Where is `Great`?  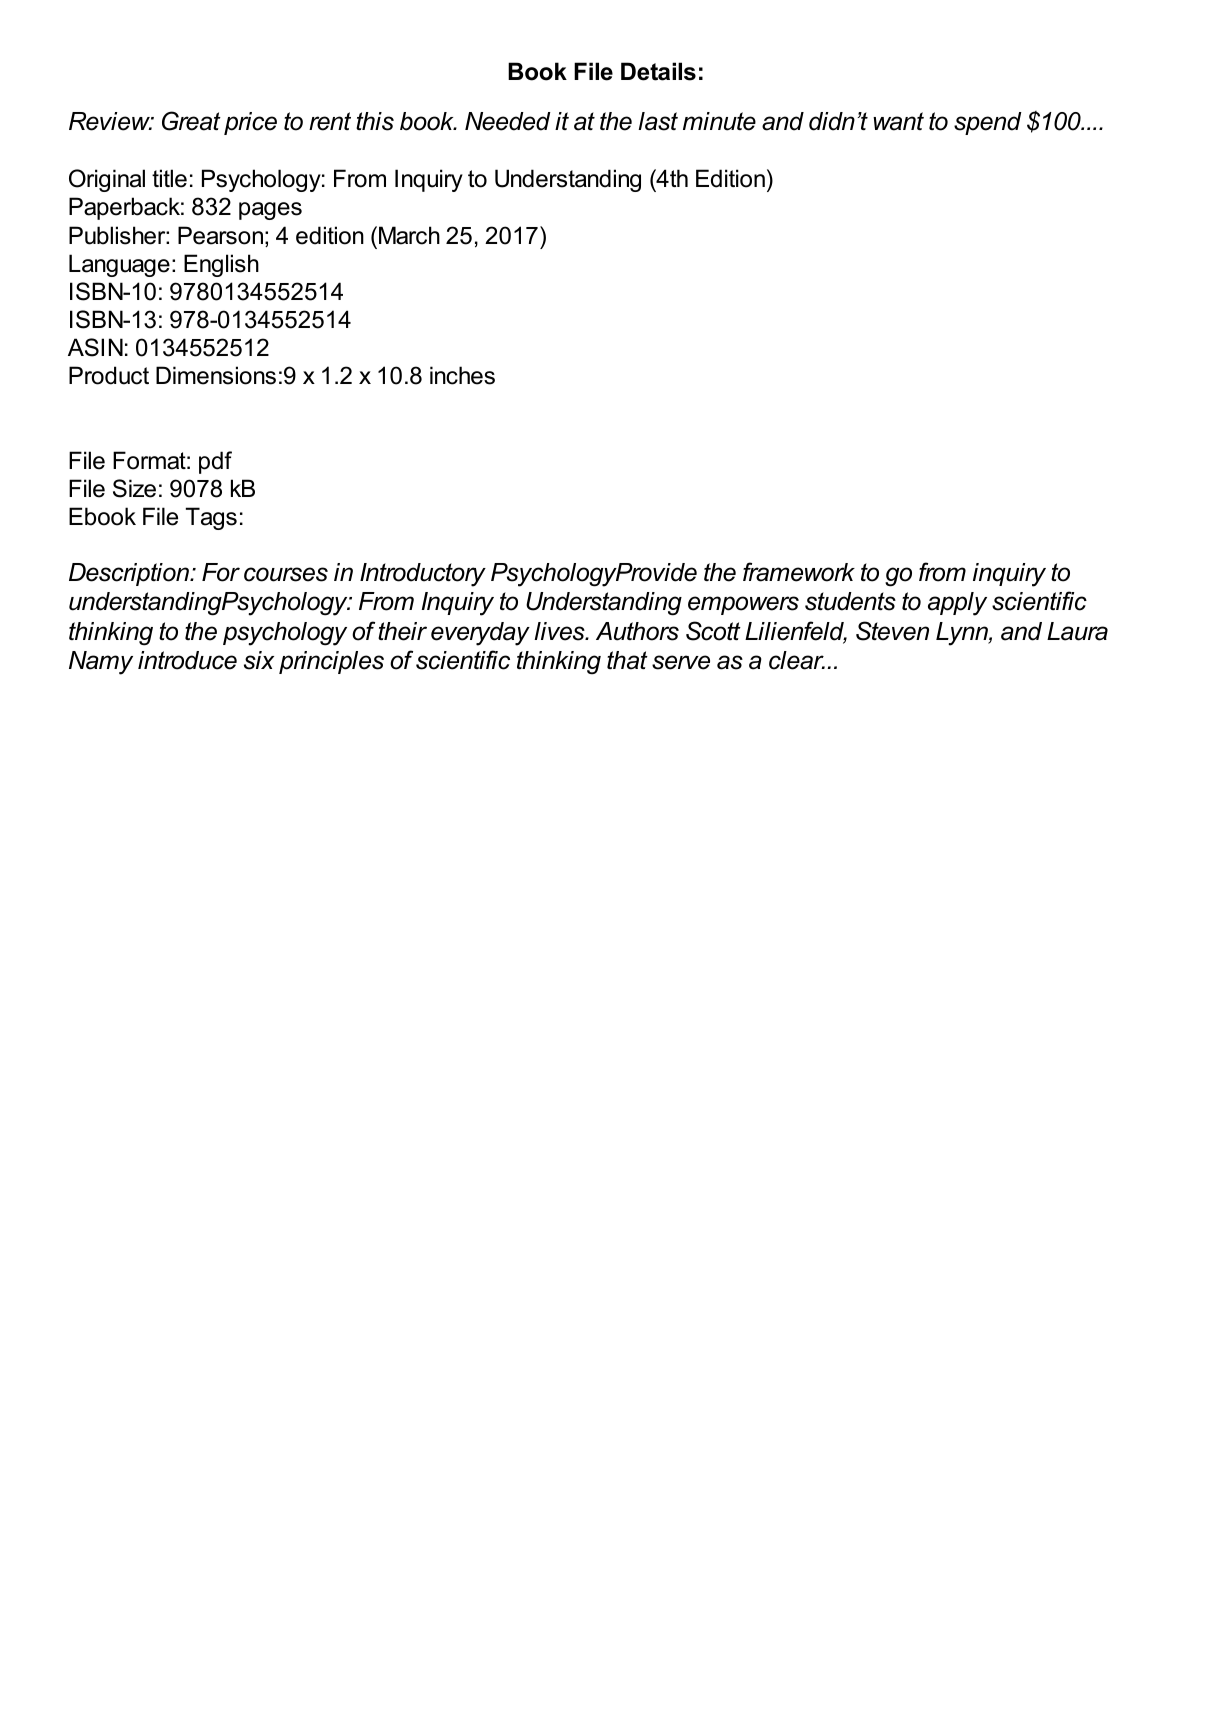 Great is located at coordinates (191, 121).
